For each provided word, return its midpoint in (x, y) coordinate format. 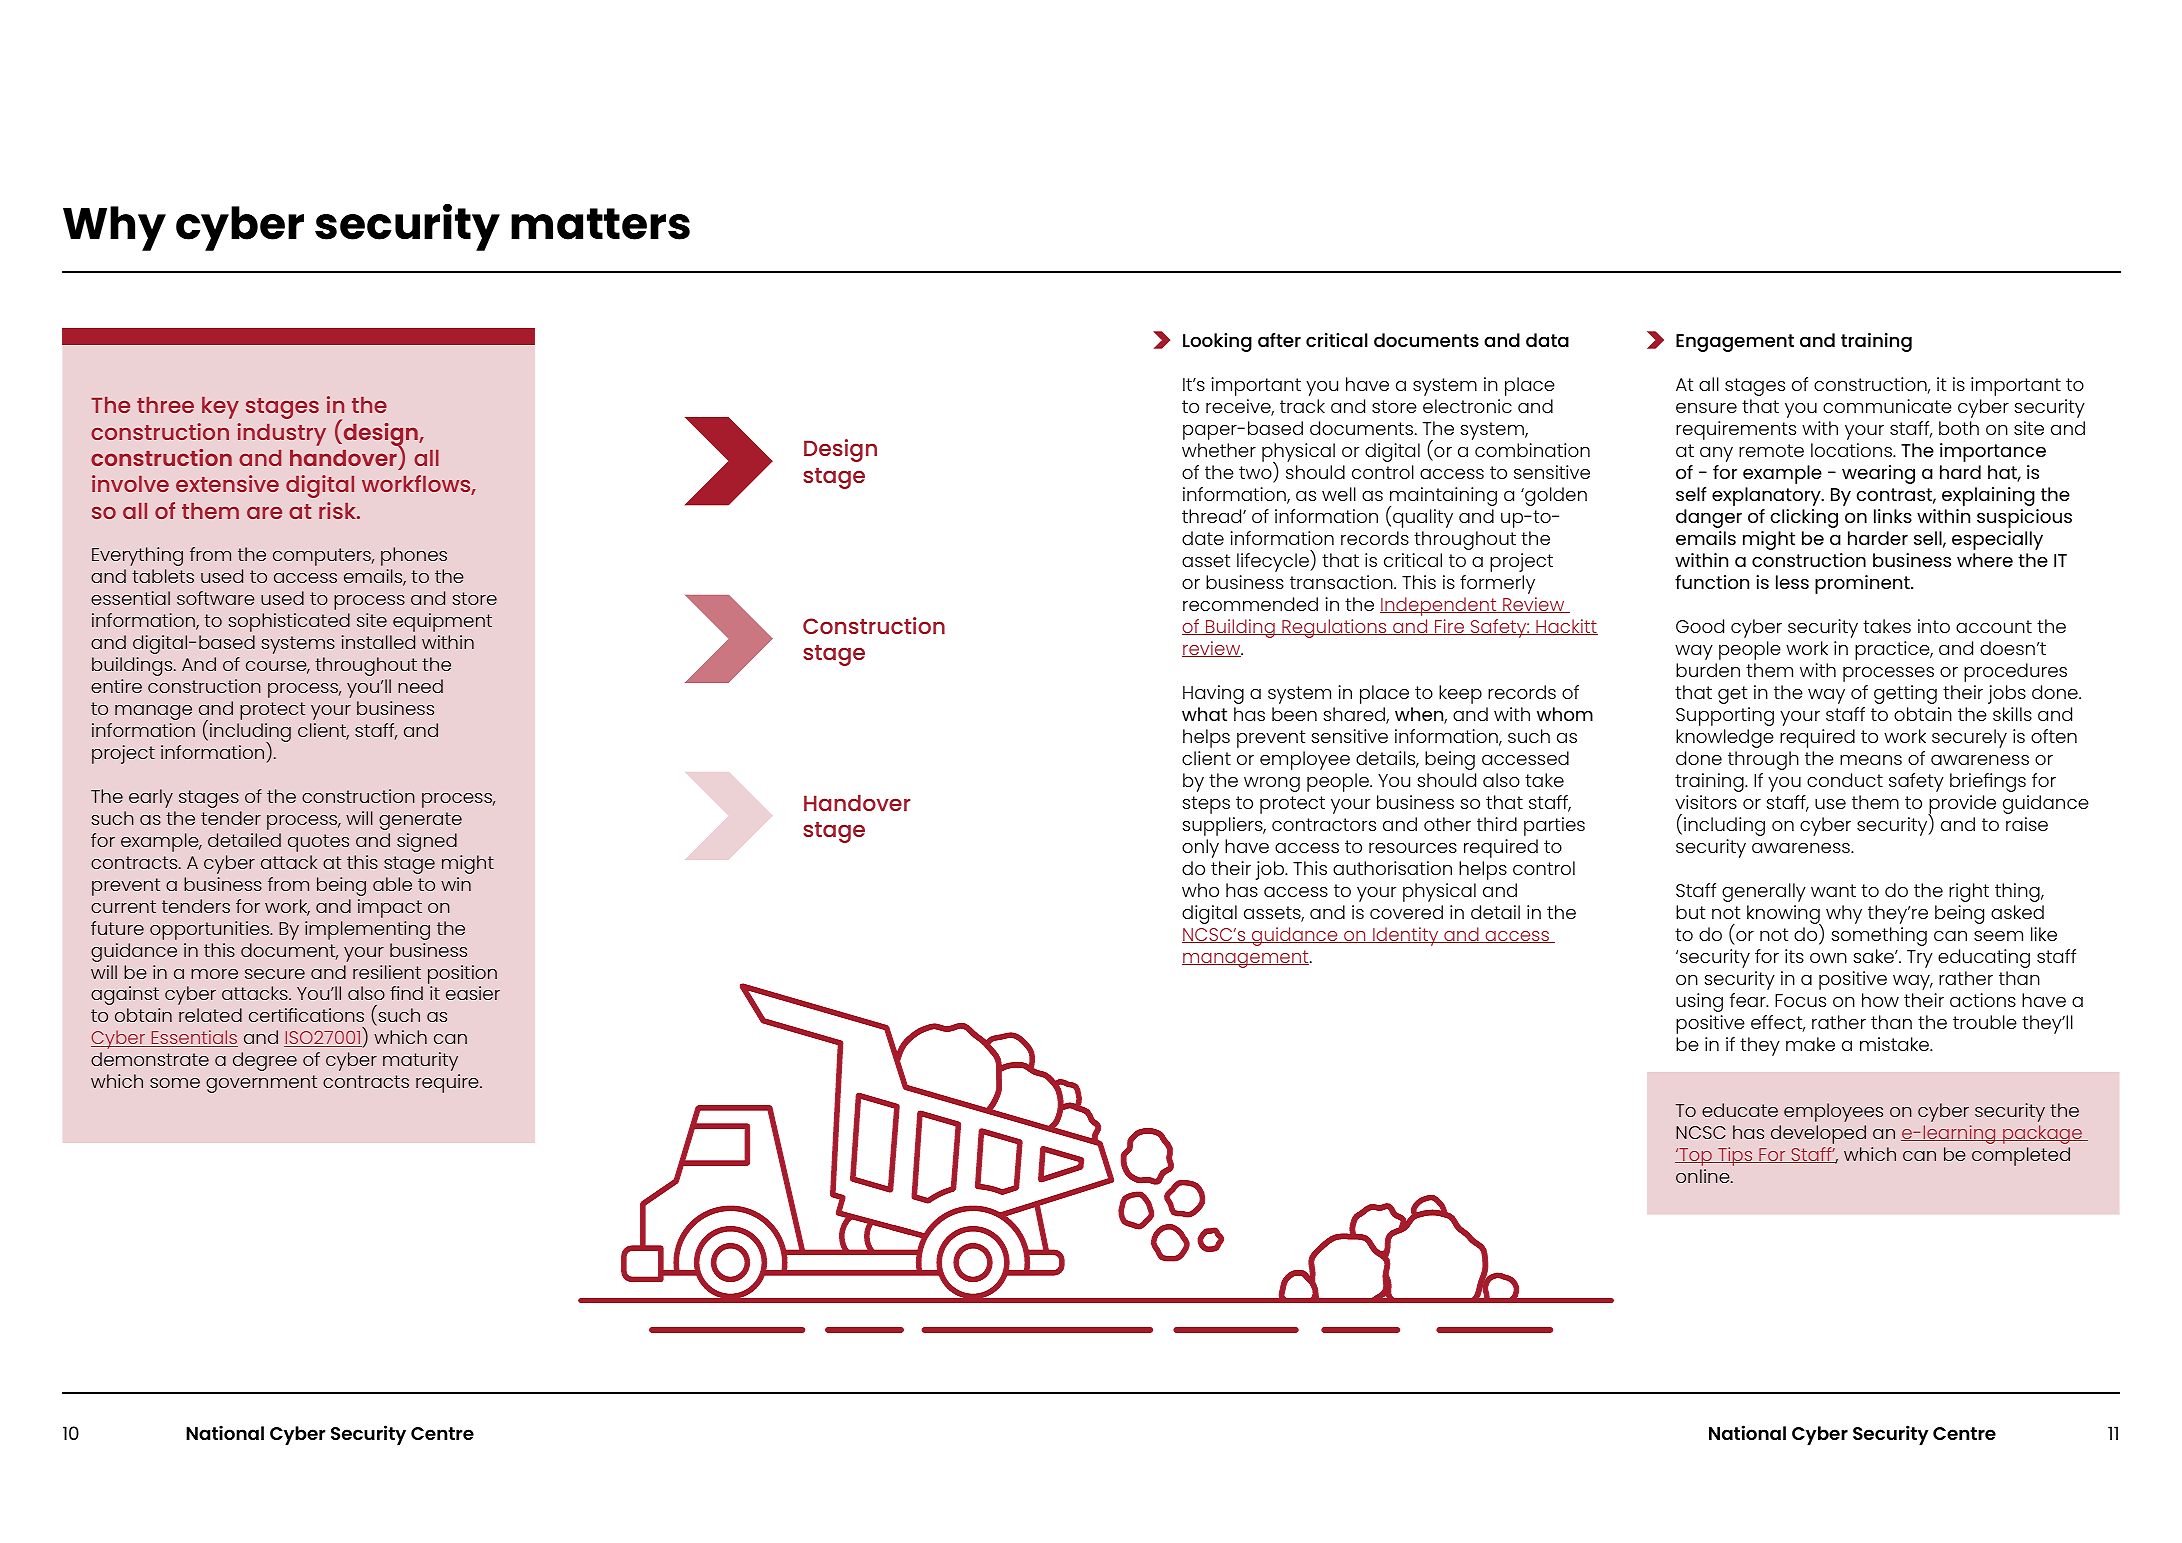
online (1704, 1176)
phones (414, 556)
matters (600, 224)
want (1833, 890)
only (1200, 848)
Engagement (1735, 343)
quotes (318, 843)
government (261, 1084)
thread (1213, 516)
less (1792, 582)
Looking (1217, 342)
